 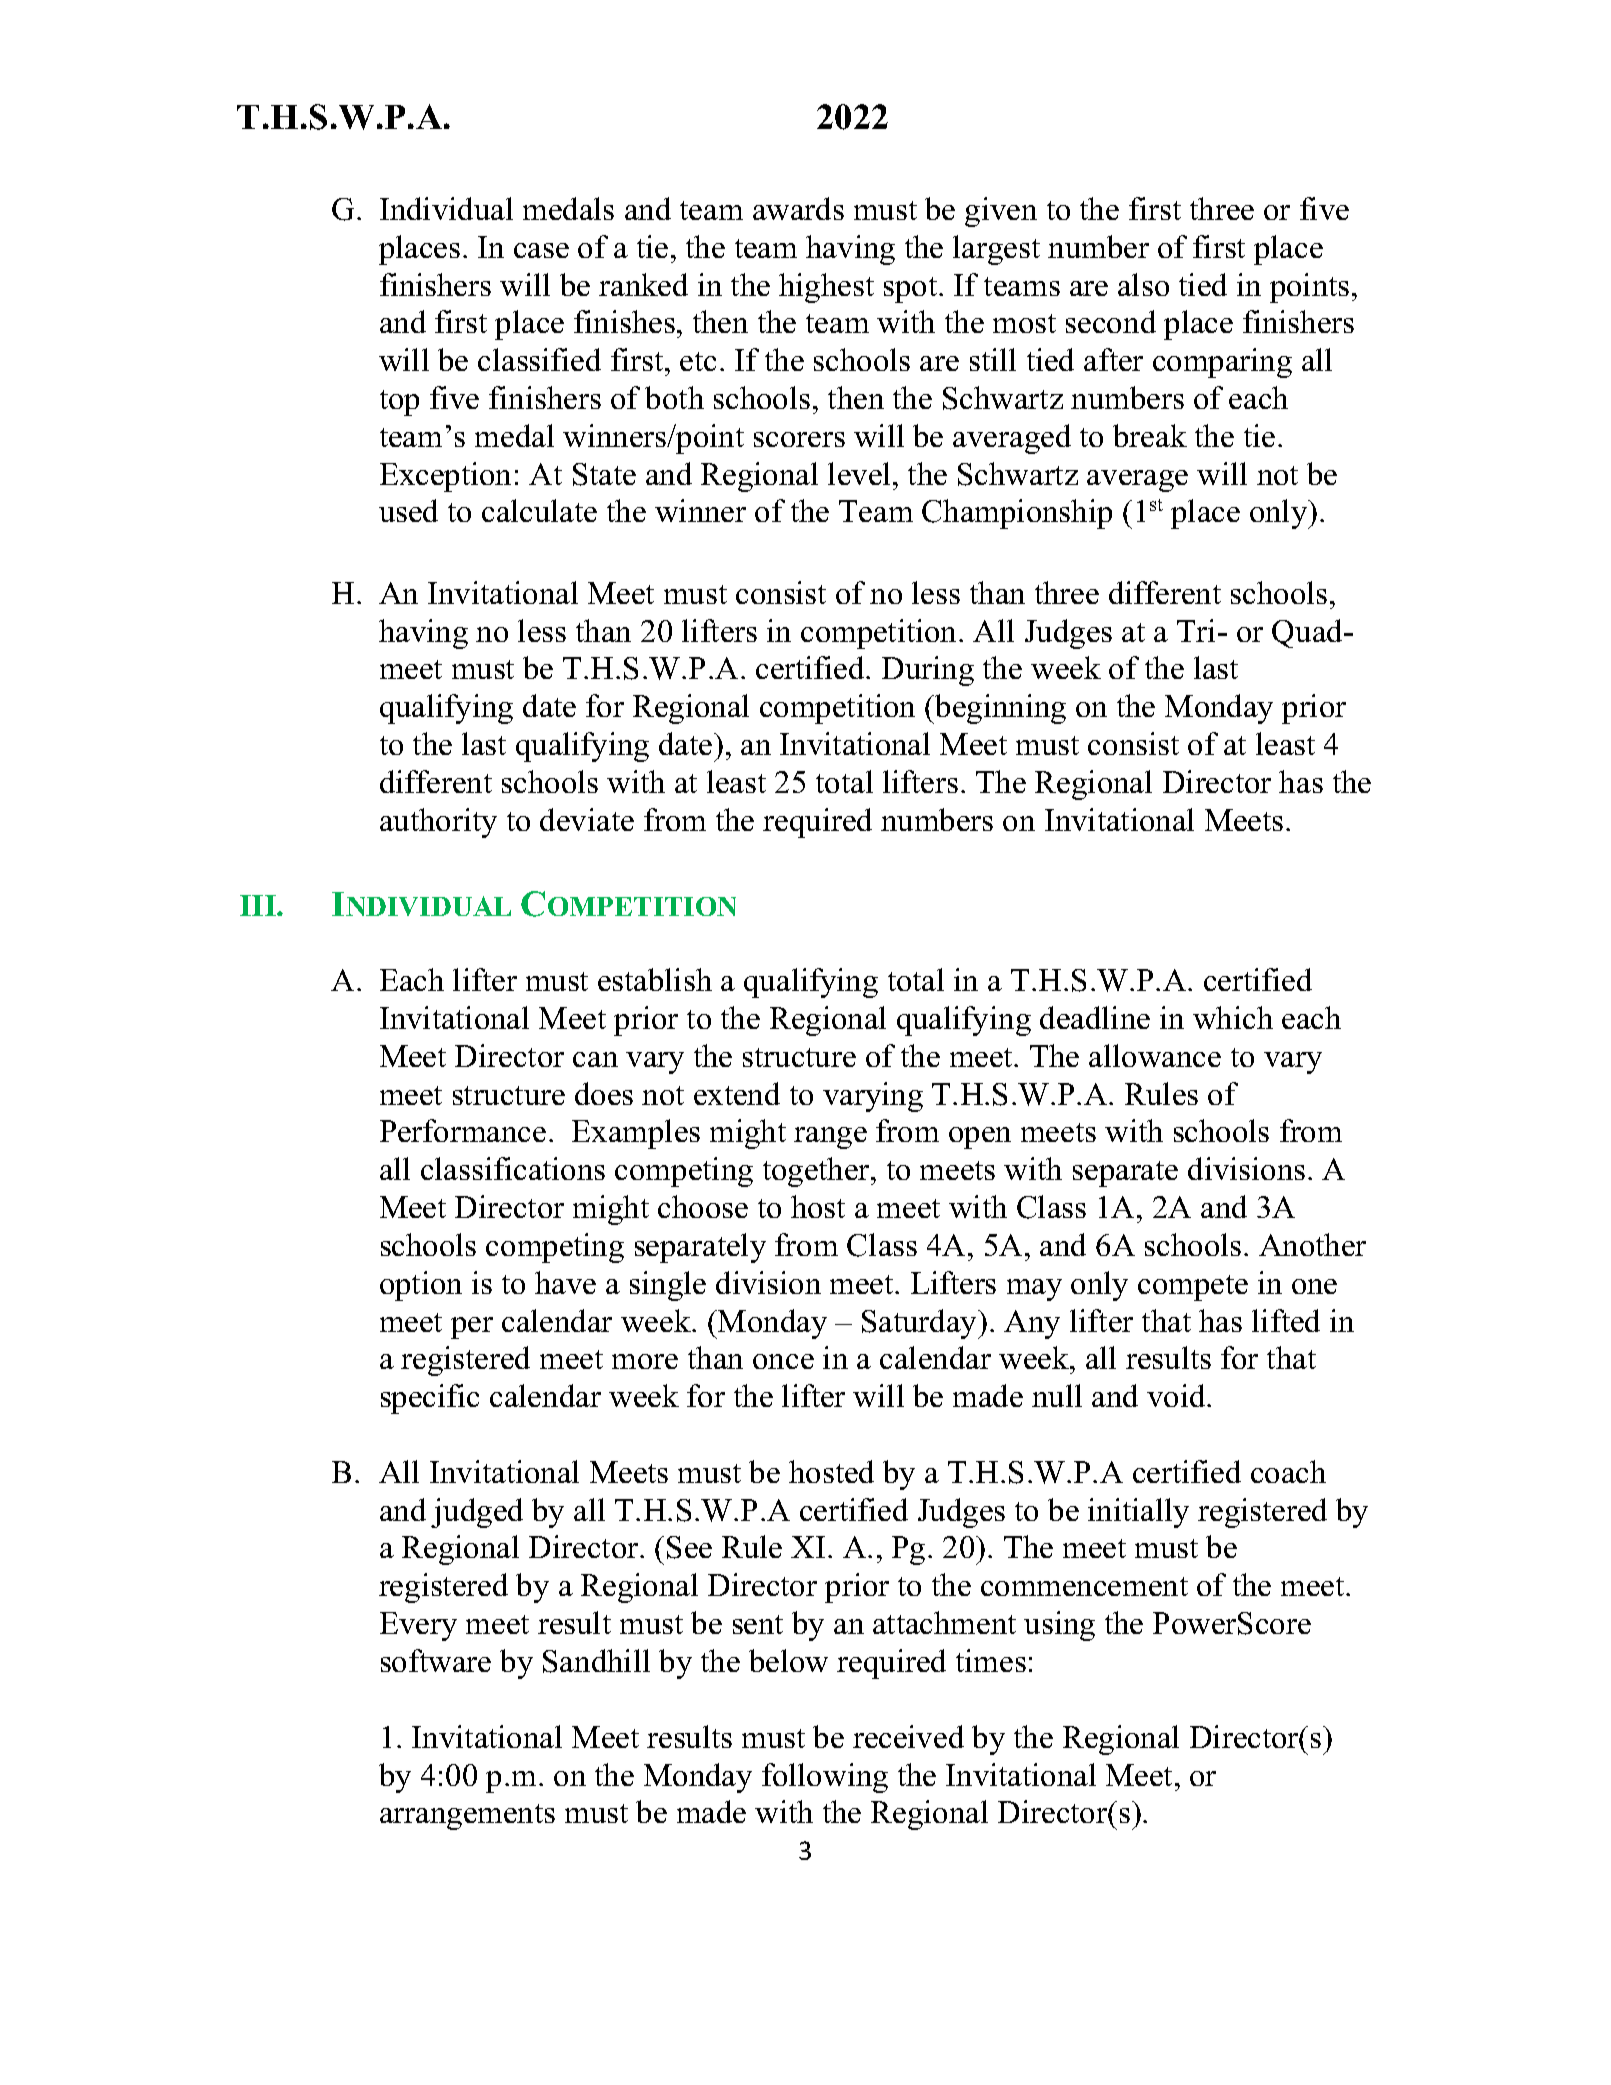 I want to click on software, so click(x=436, y=1660).
